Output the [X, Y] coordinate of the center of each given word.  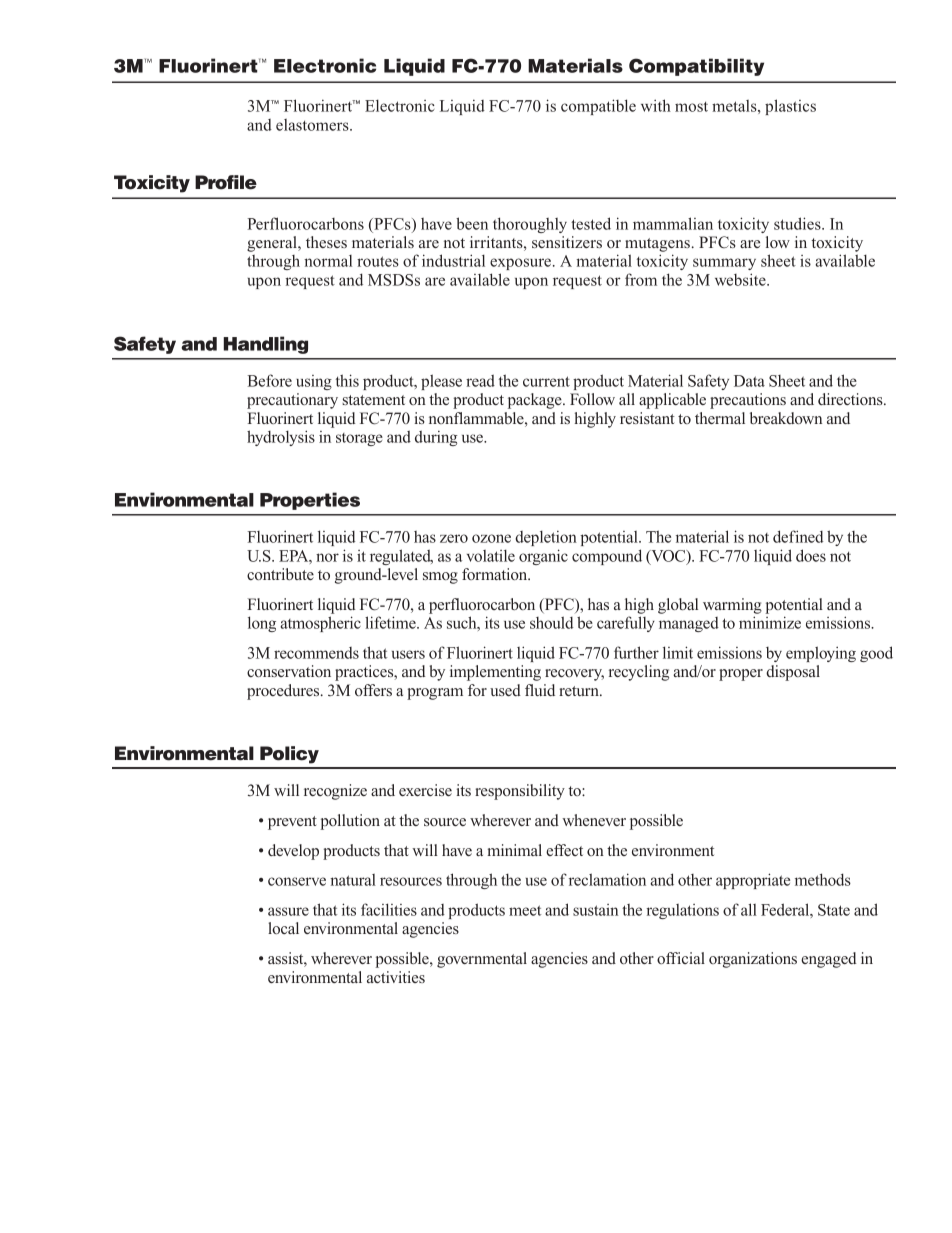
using [314, 382]
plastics [790, 107]
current [546, 381]
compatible [598, 107]
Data [749, 381]
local [283, 928]
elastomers [313, 125]
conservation [289, 671]
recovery [574, 675]
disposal [793, 673]
